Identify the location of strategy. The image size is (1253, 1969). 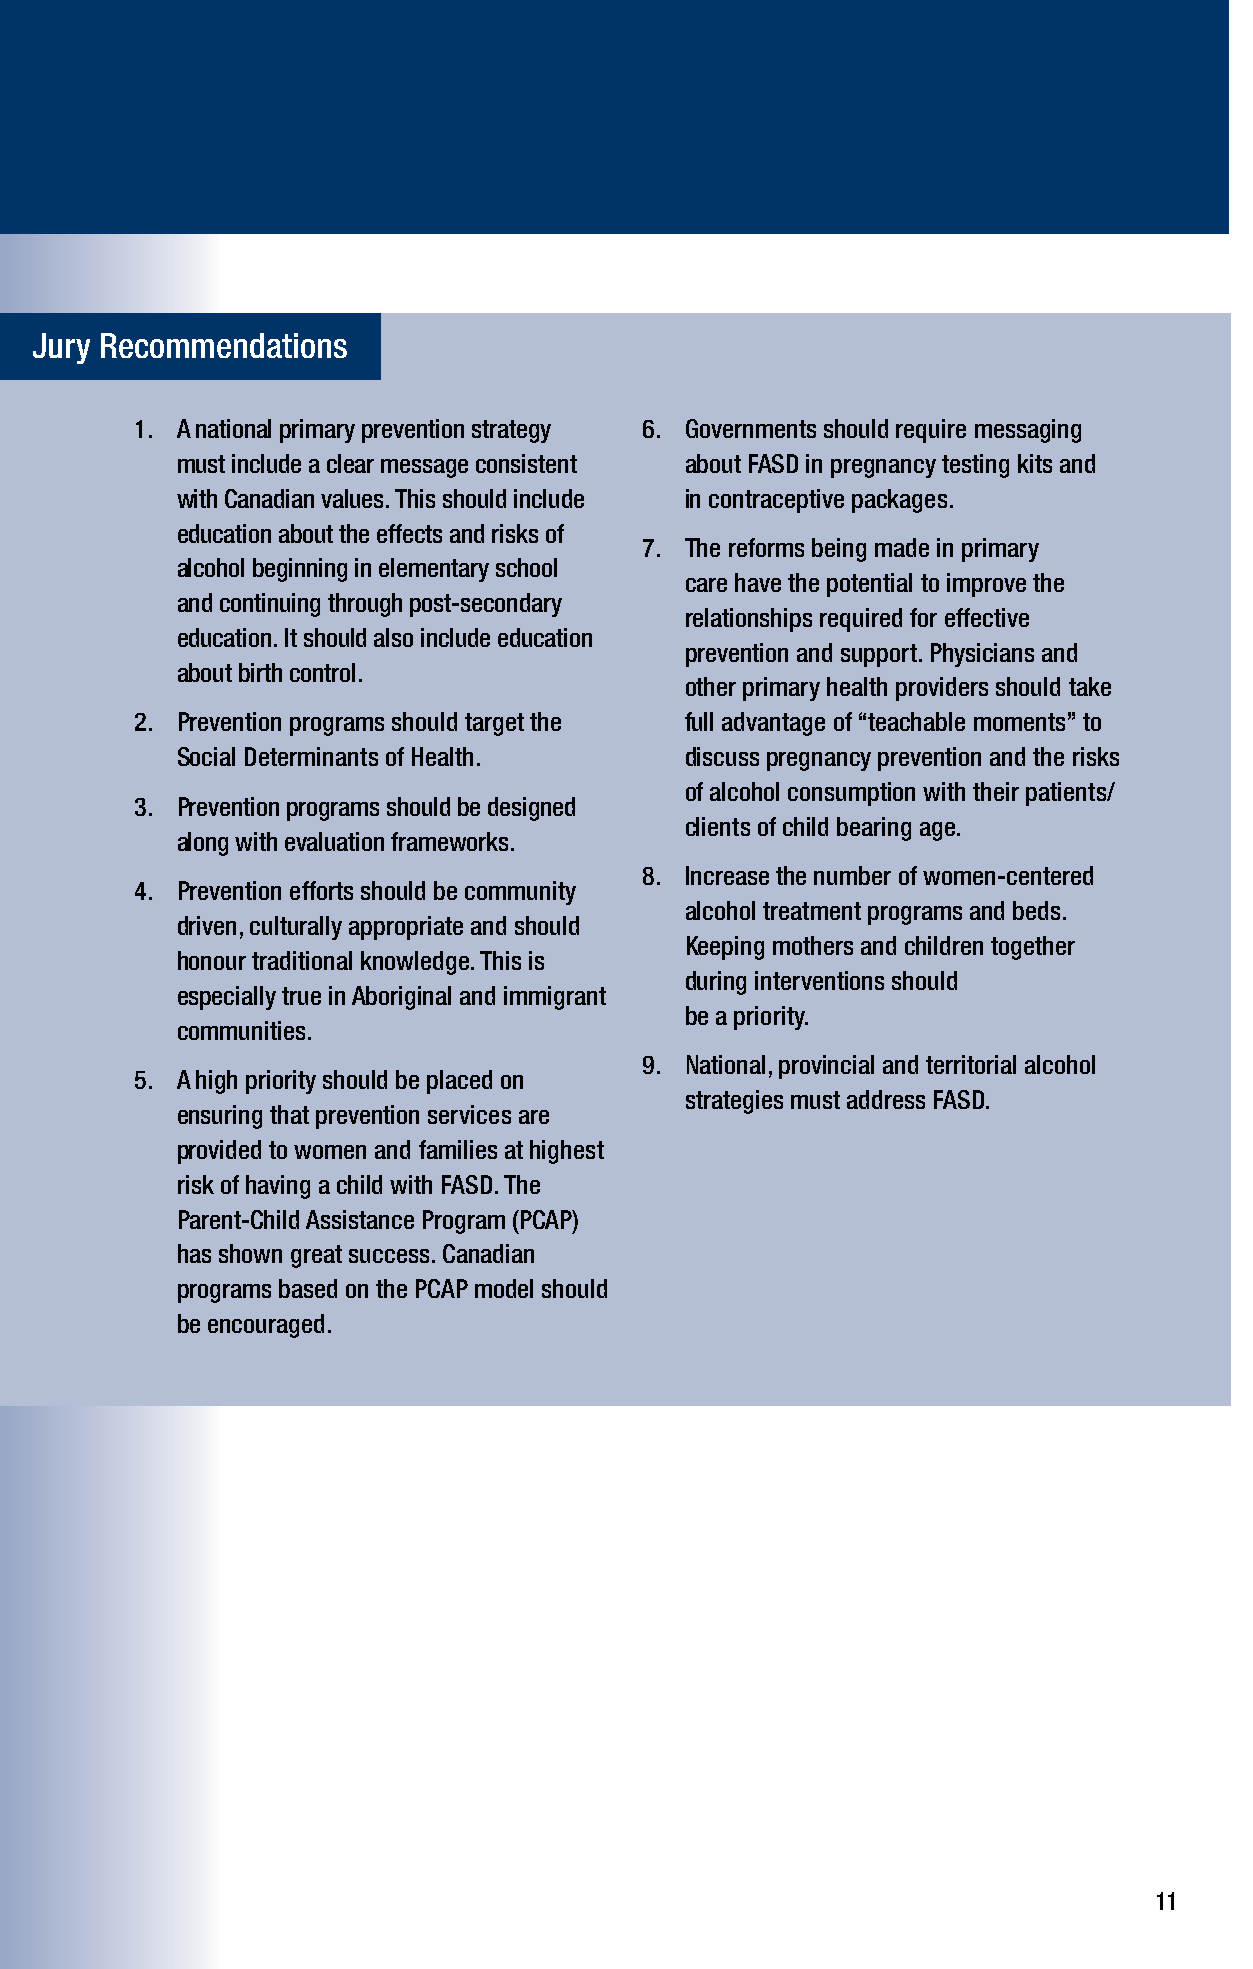
(511, 431).
